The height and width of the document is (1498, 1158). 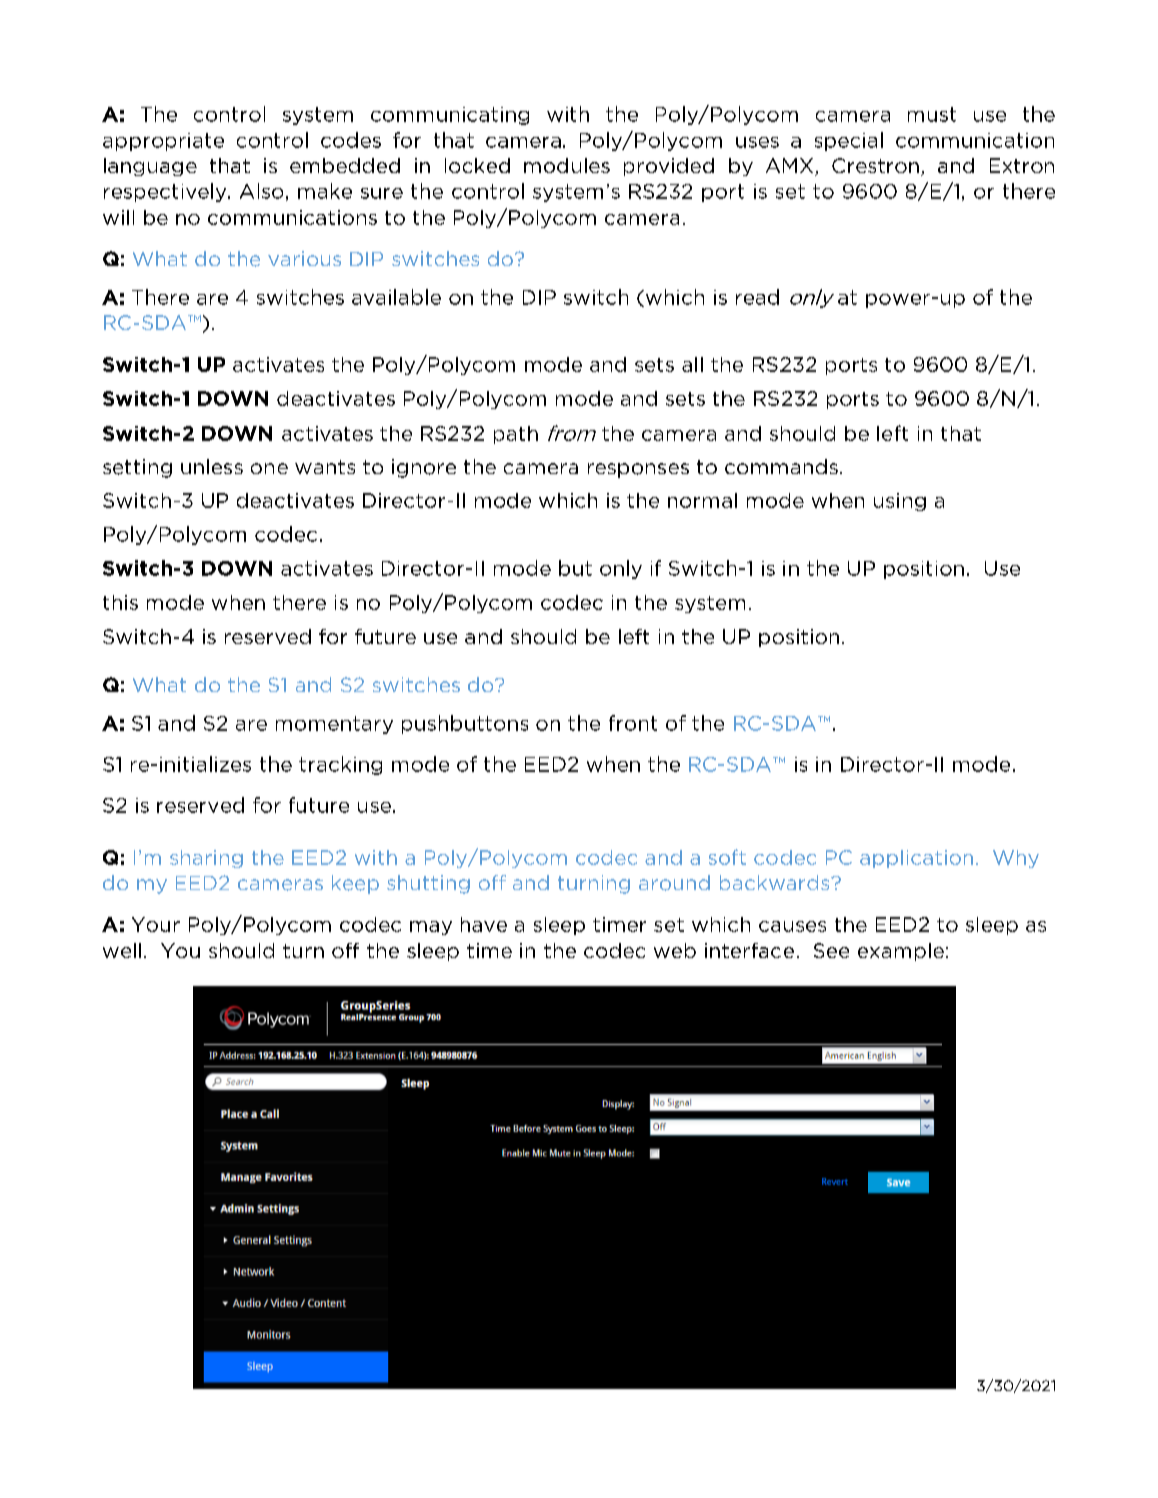 I want to click on responses, so click(x=638, y=470).
